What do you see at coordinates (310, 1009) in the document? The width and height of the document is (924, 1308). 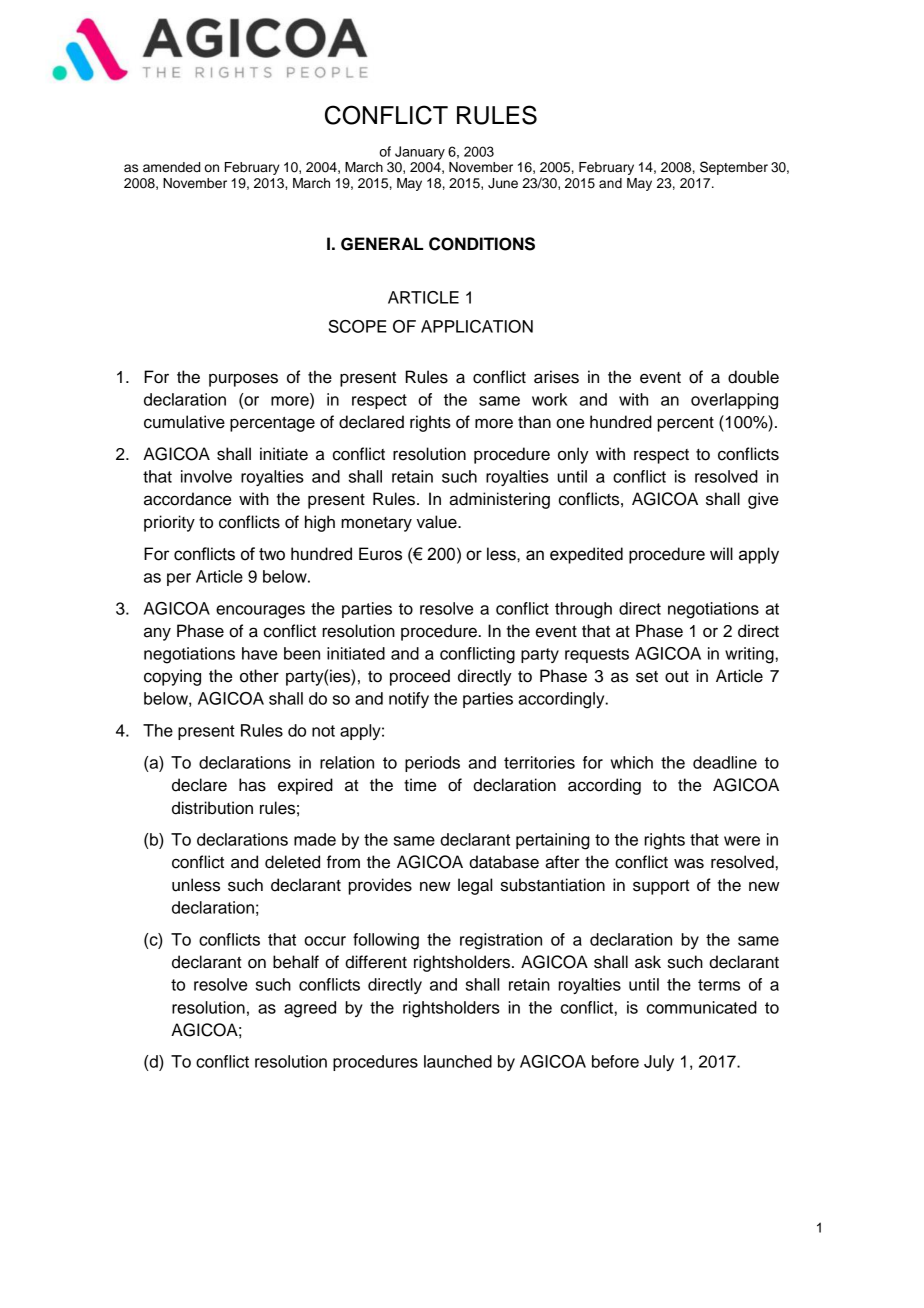 I see `agreed` at bounding box center [310, 1009].
